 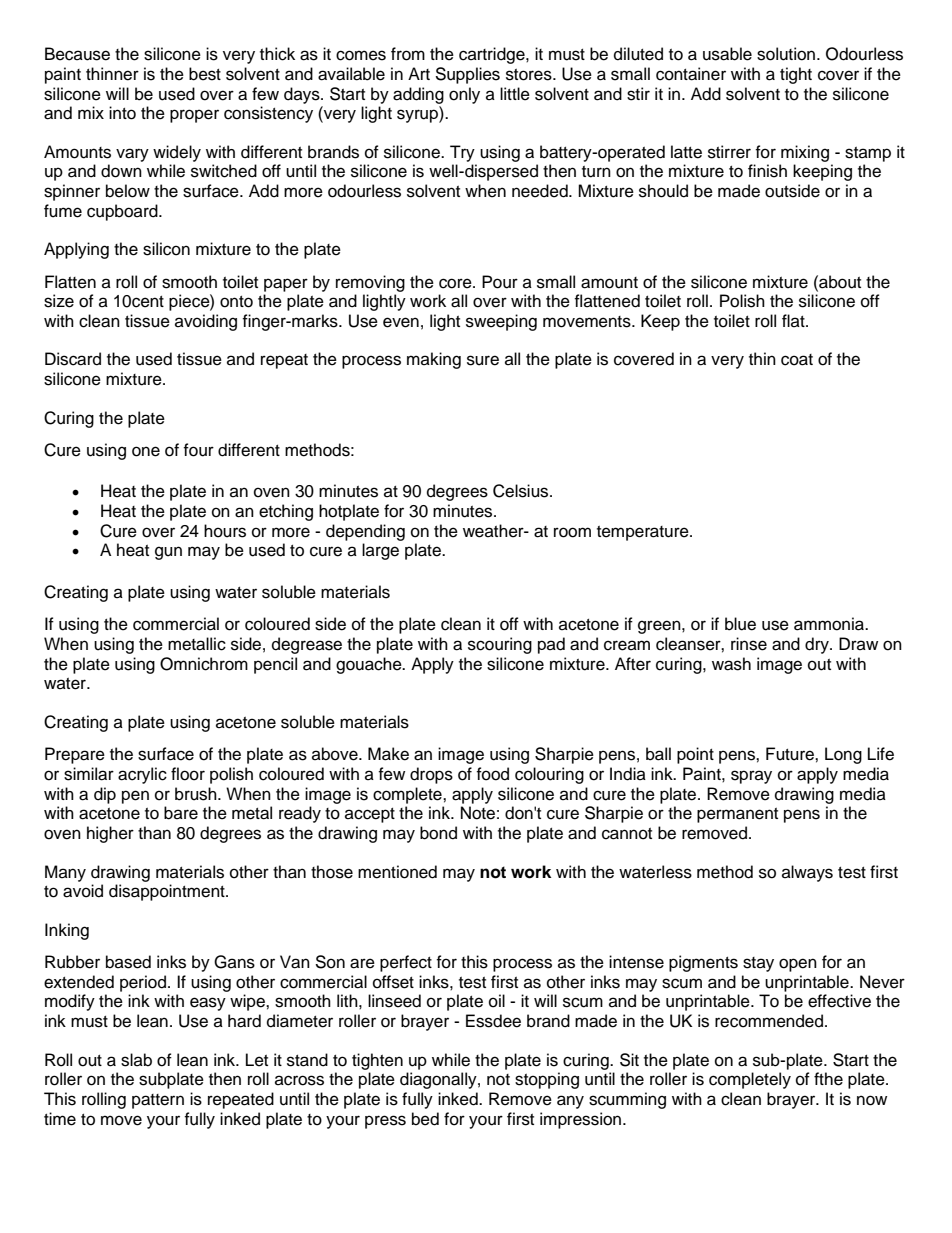 What do you see at coordinates (158, 1101) in the screenshot?
I see `pattern` at bounding box center [158, 1101].
